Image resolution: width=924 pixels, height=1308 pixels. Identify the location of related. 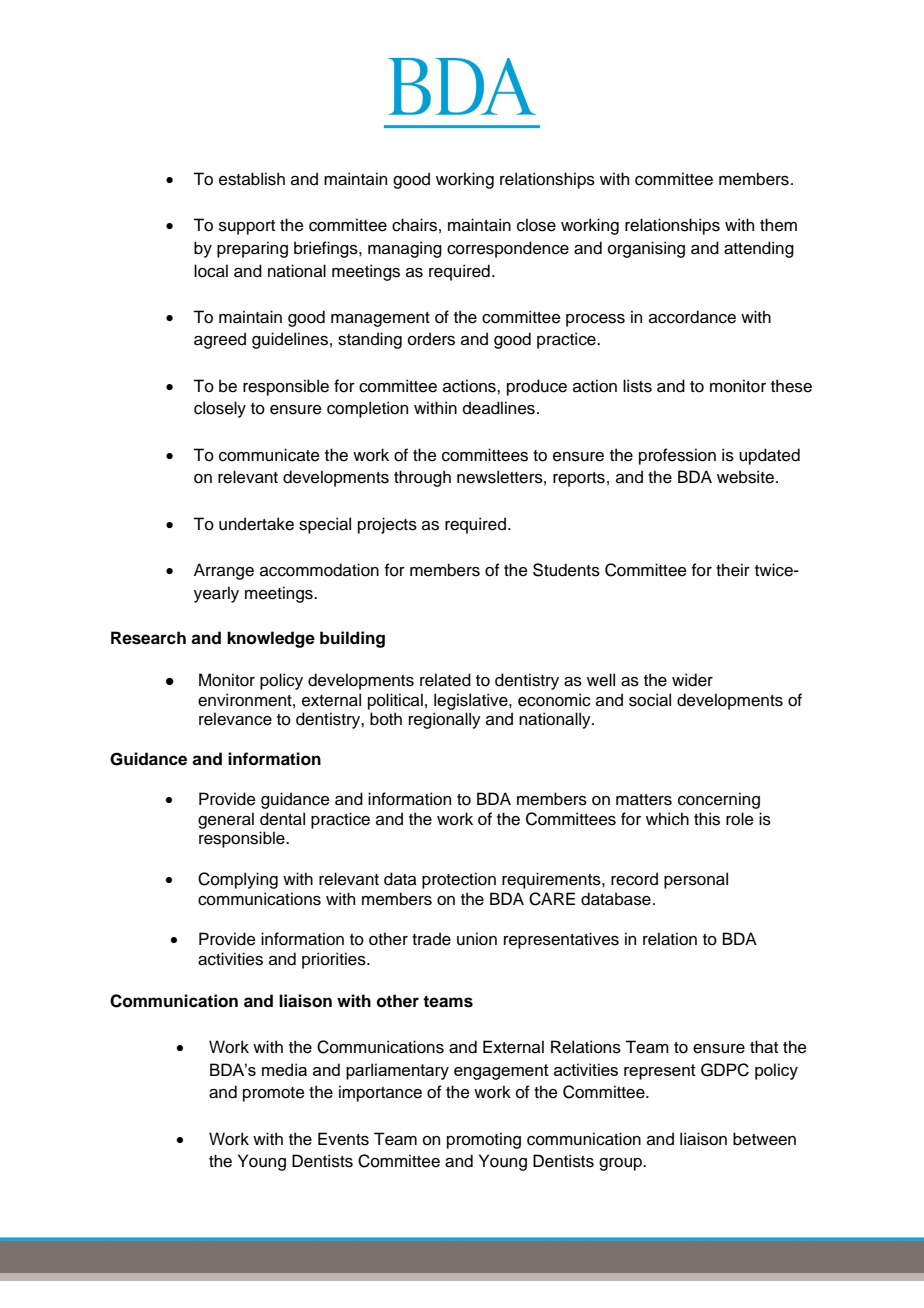
(445, 680).
